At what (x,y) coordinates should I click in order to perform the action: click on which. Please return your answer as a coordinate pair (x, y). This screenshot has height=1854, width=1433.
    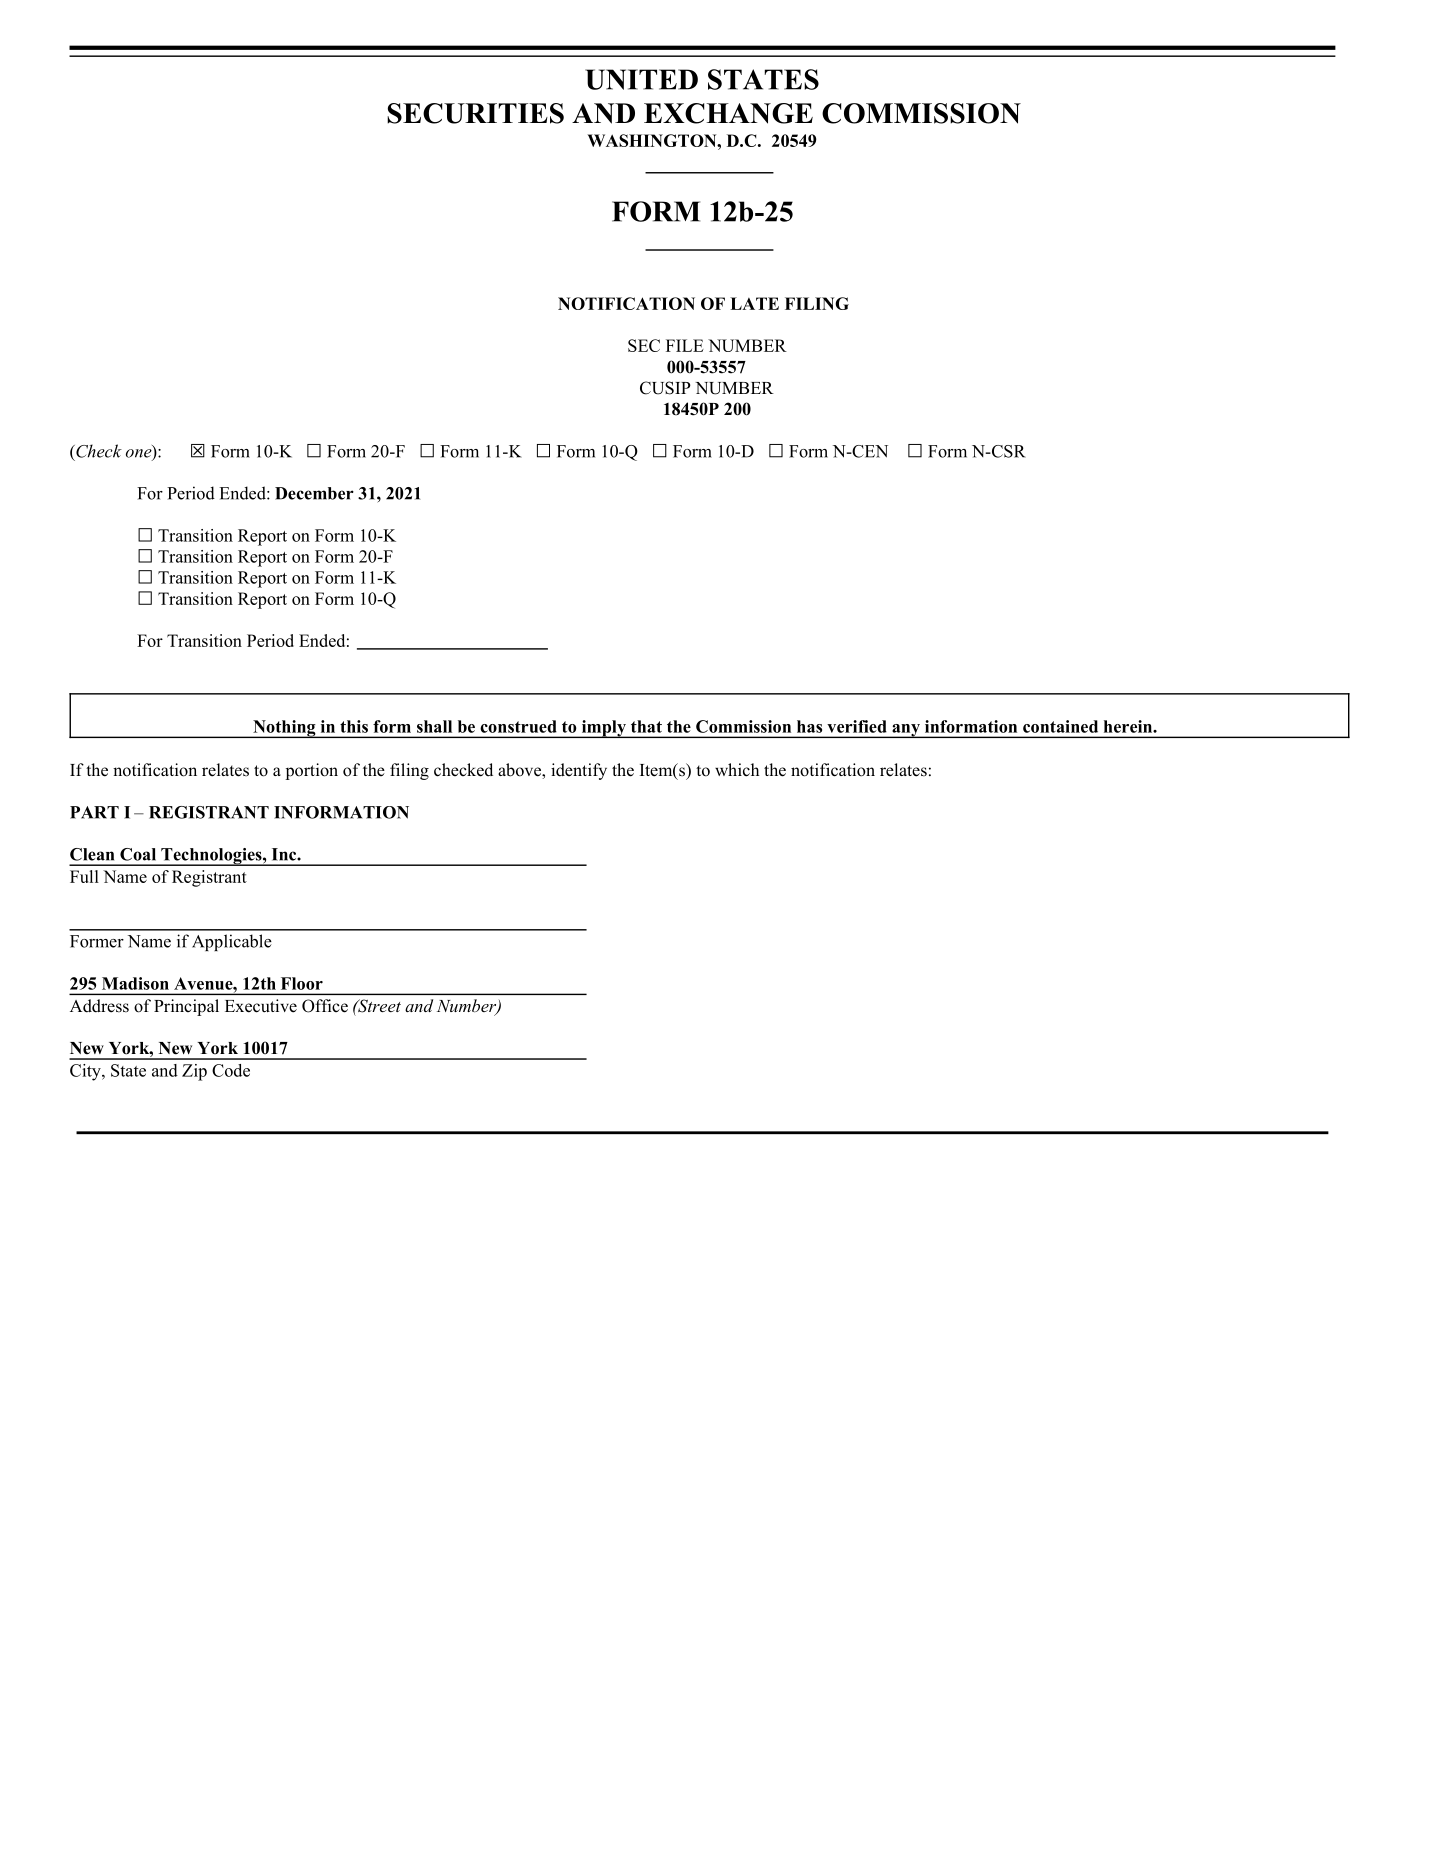
    Looking at the image, I should click on (737, 770).
